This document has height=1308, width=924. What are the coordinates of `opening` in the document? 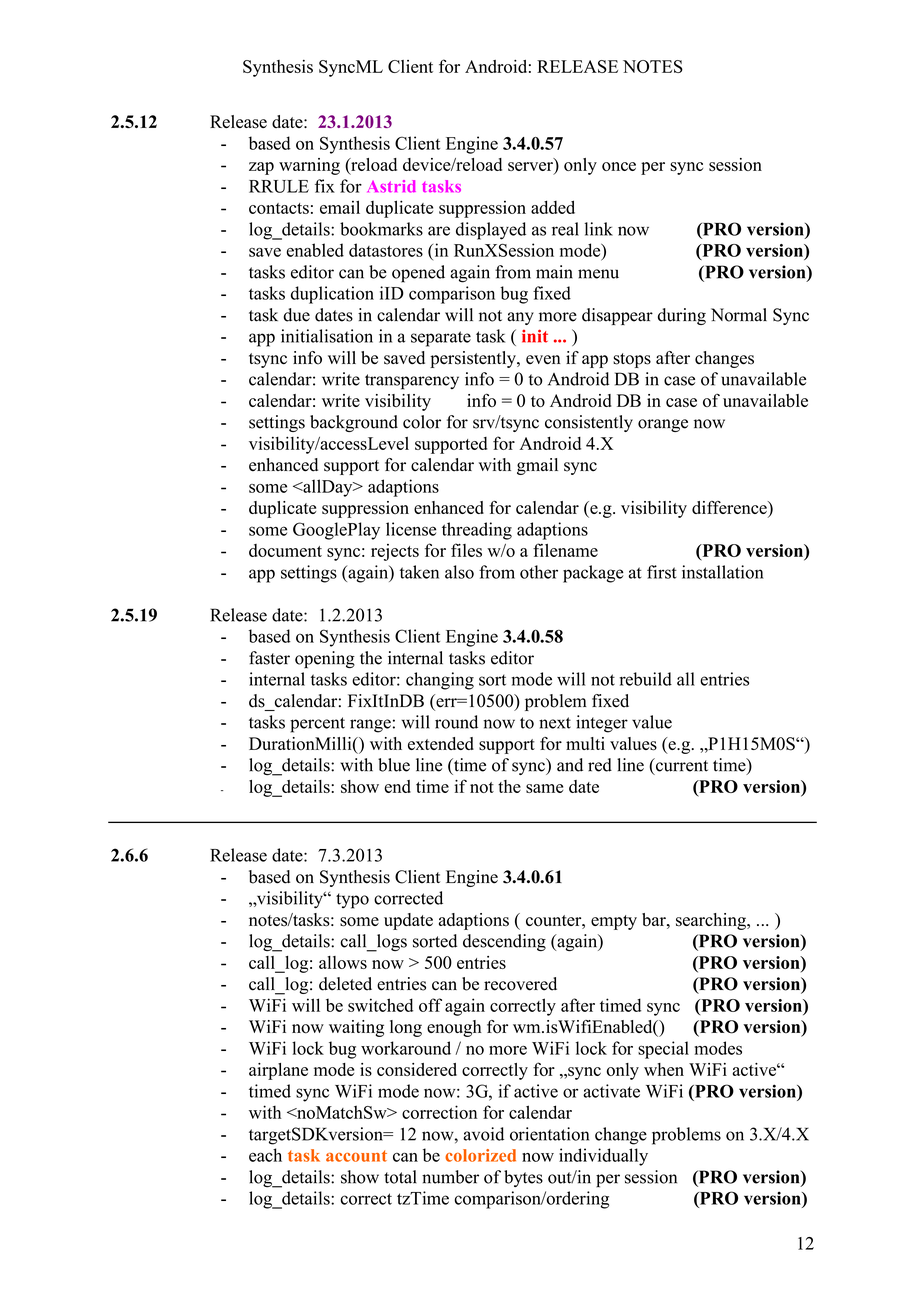 It's located at (325, 659).
